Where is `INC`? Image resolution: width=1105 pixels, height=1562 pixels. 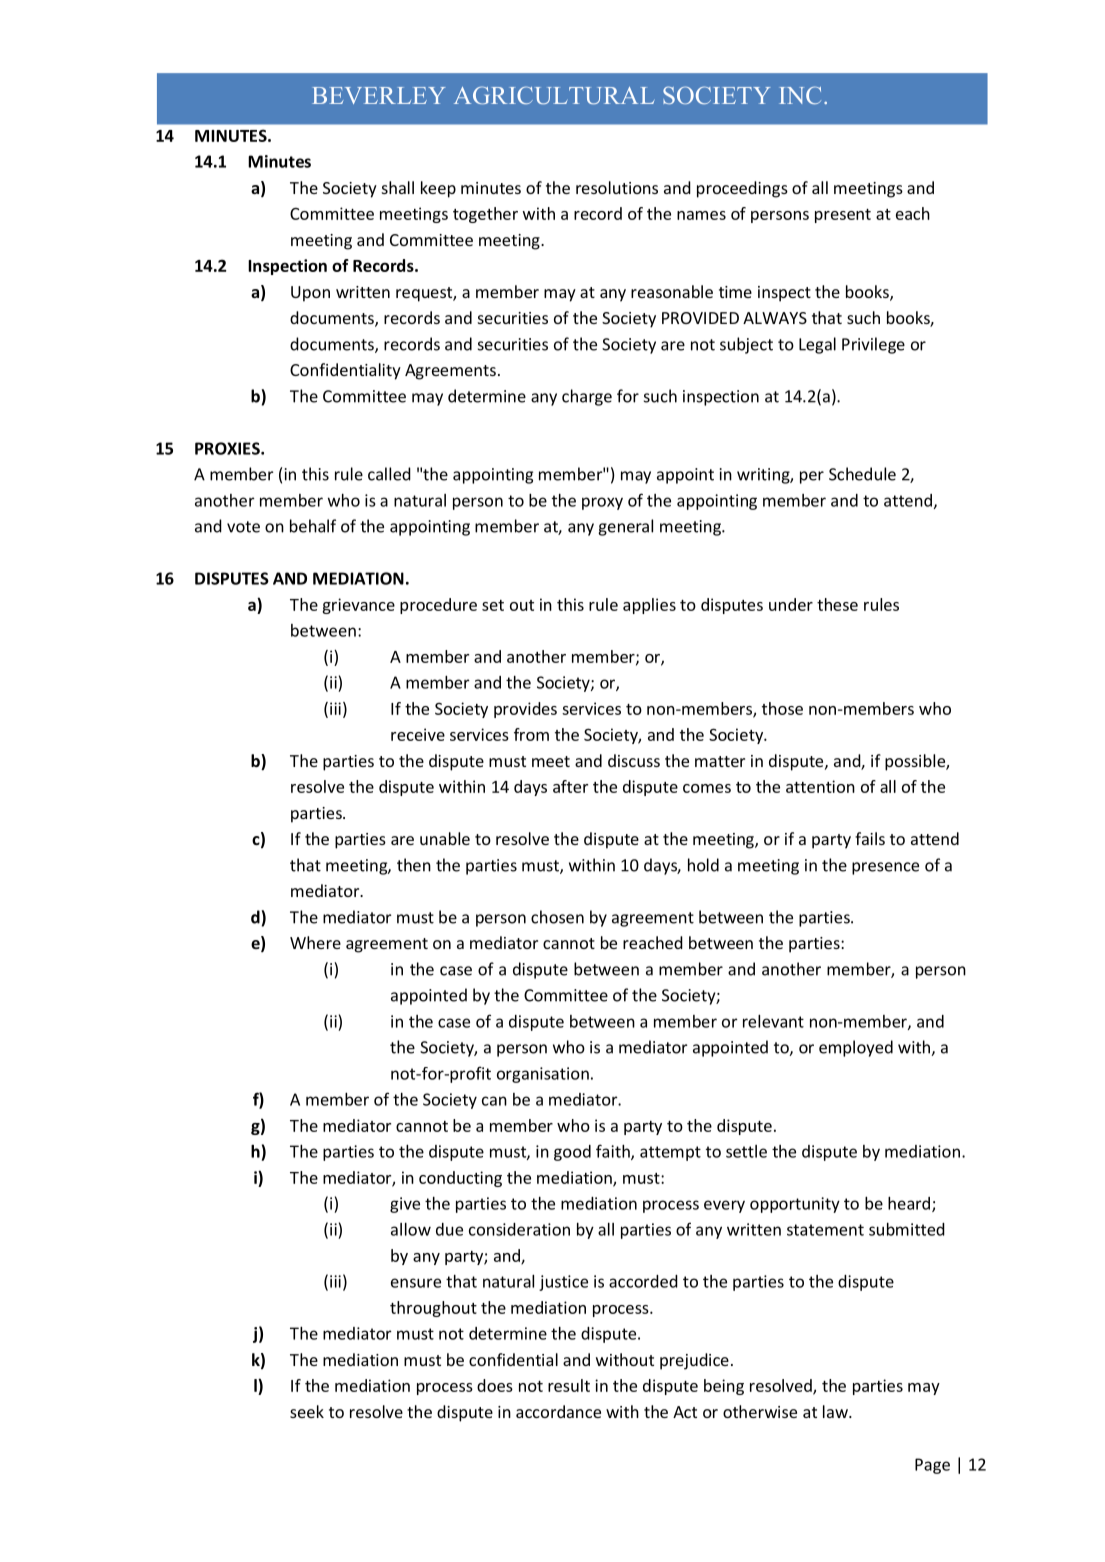 INC is located at coordinates (800, 95).
